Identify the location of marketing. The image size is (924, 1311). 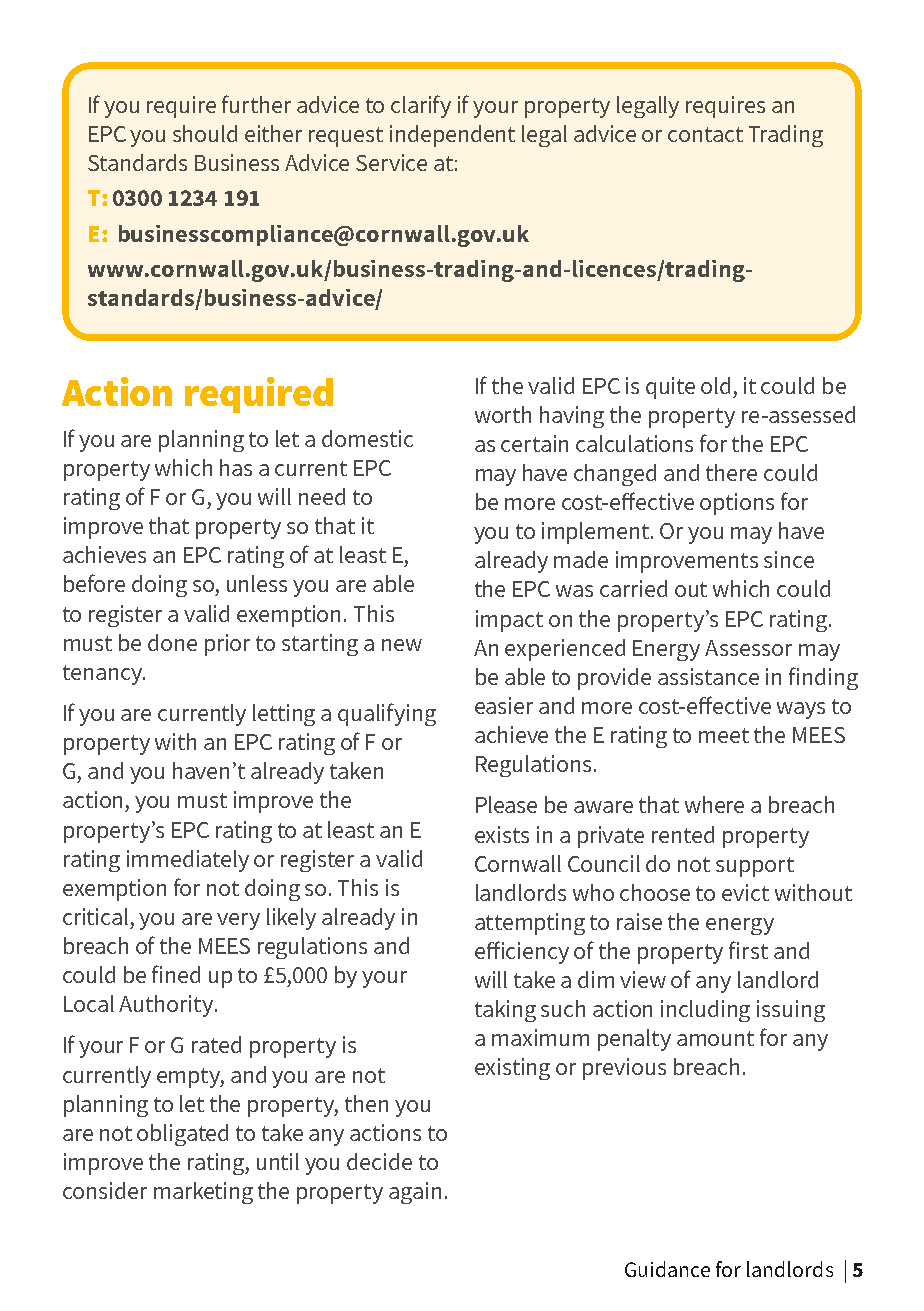
(203, 1193).
